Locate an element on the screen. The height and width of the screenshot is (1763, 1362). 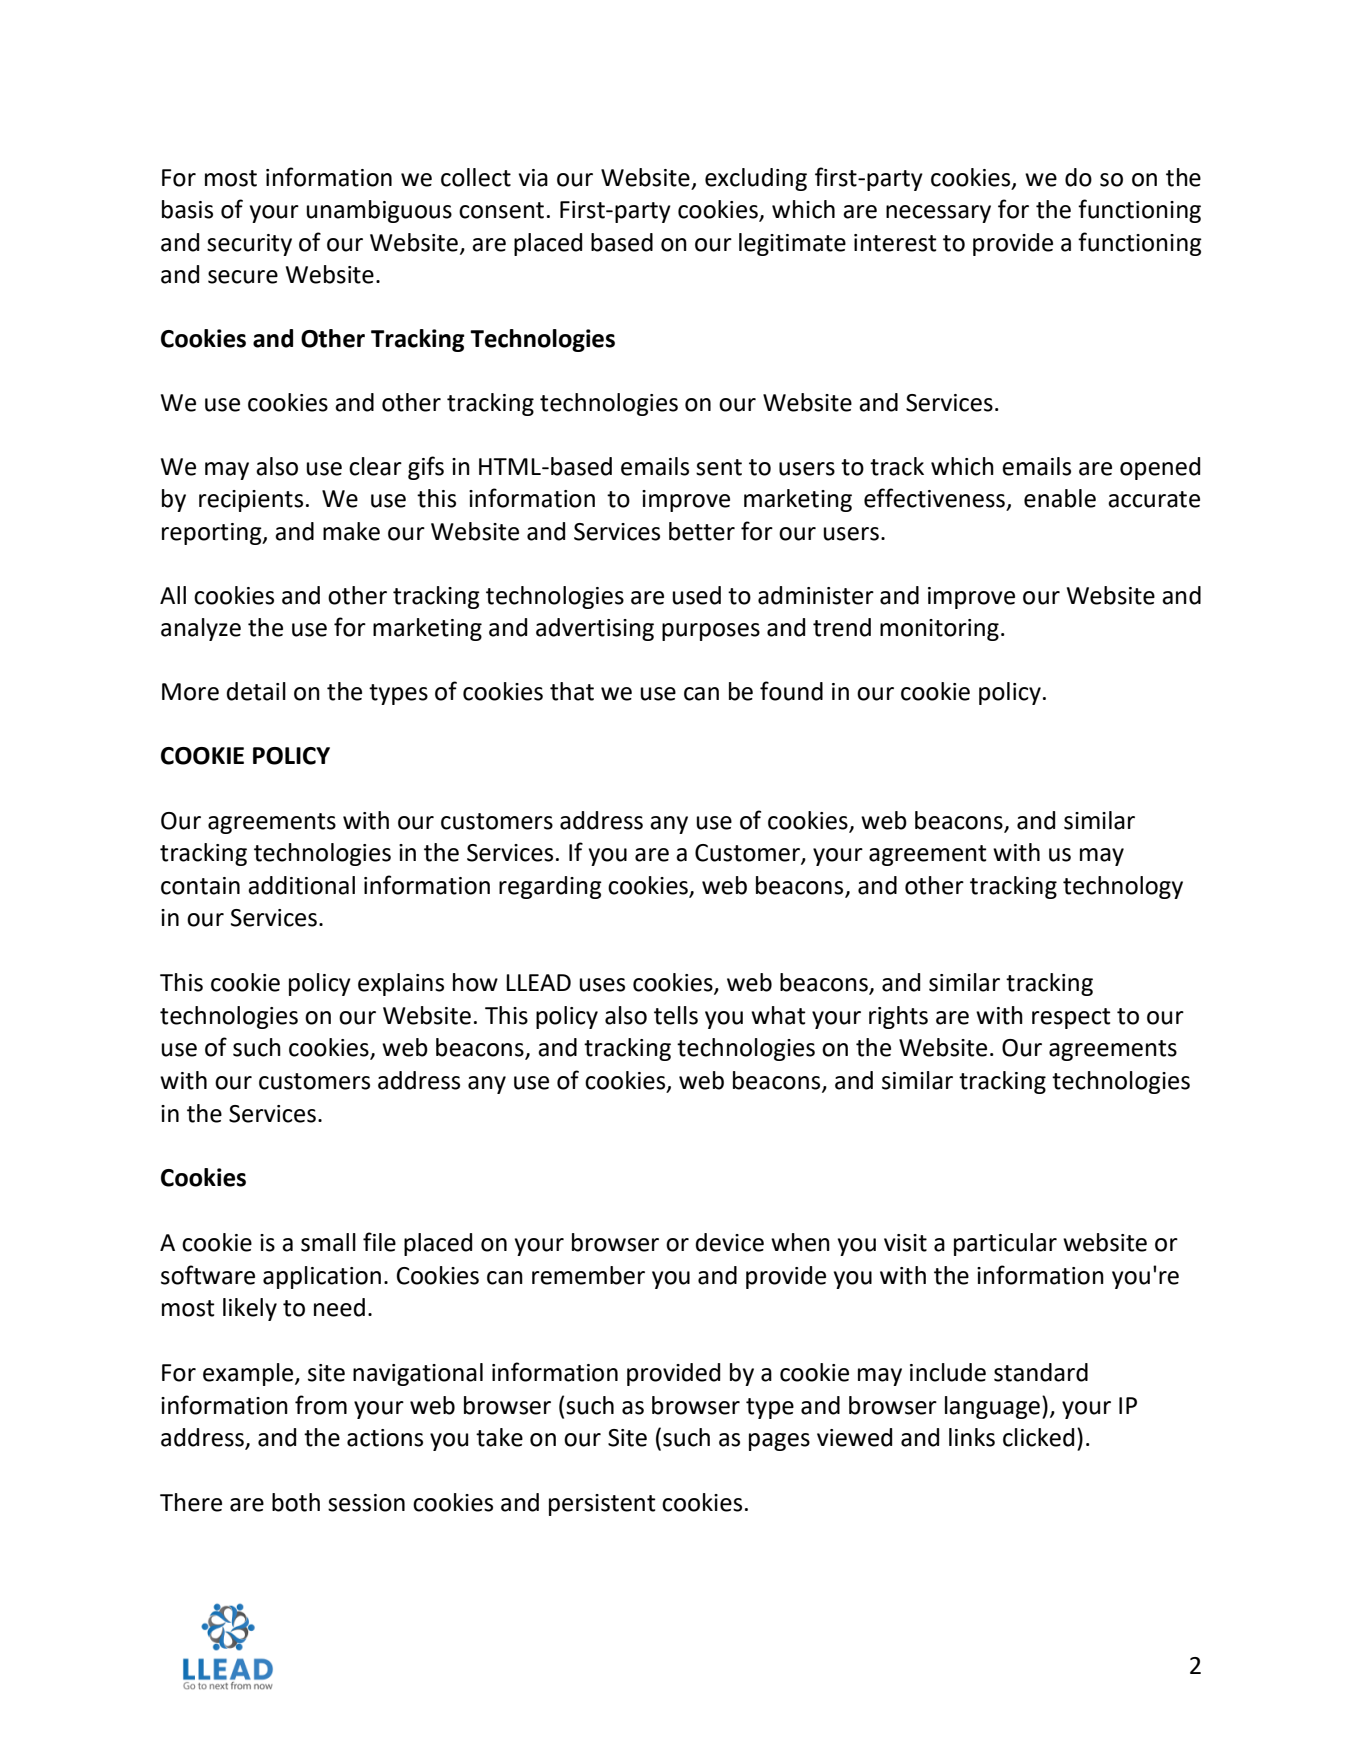
regarding is located at coordinates (550, 887).
